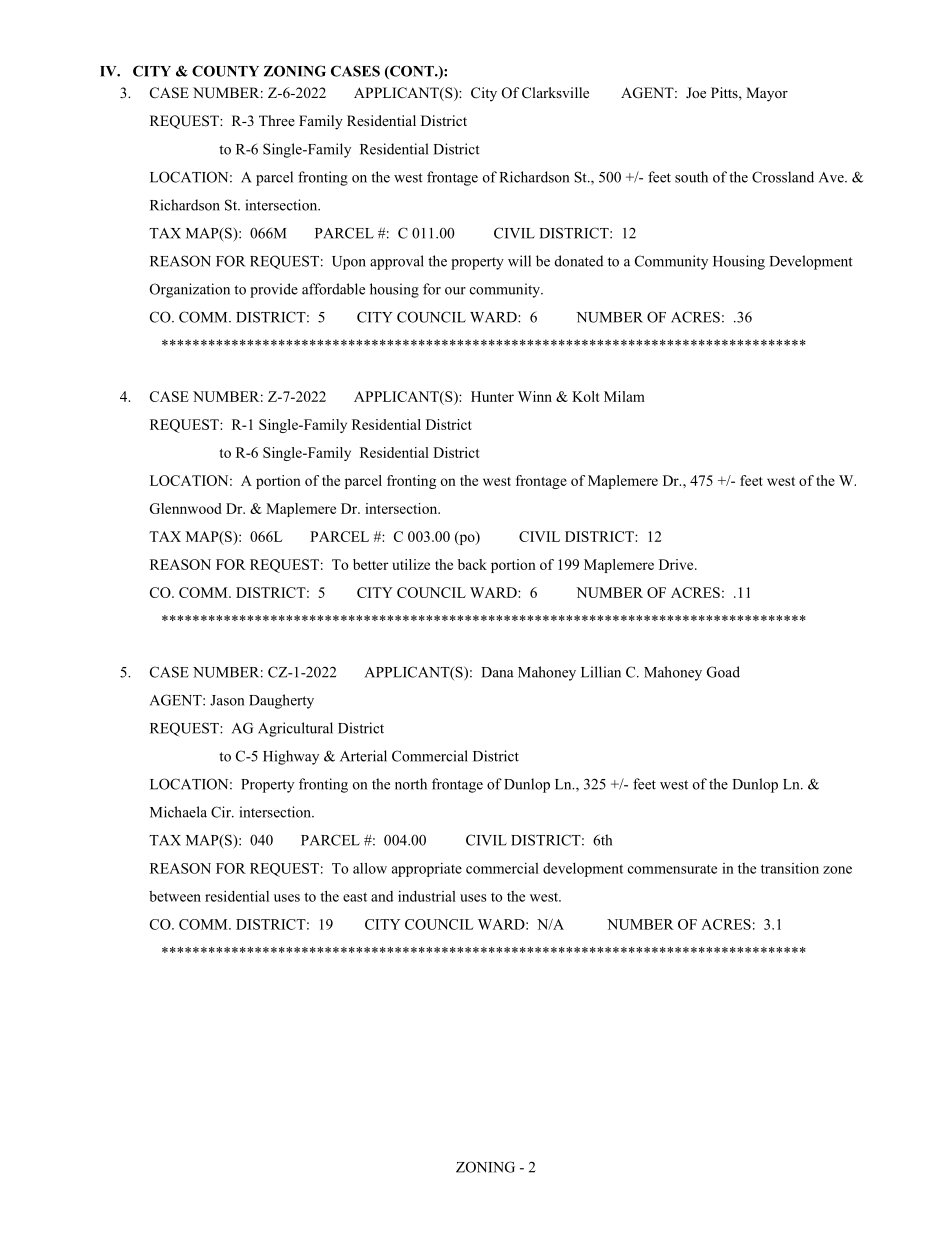 The width and height of the page is (952, 1233). I want to click on Mayor, so click(767, 94).
